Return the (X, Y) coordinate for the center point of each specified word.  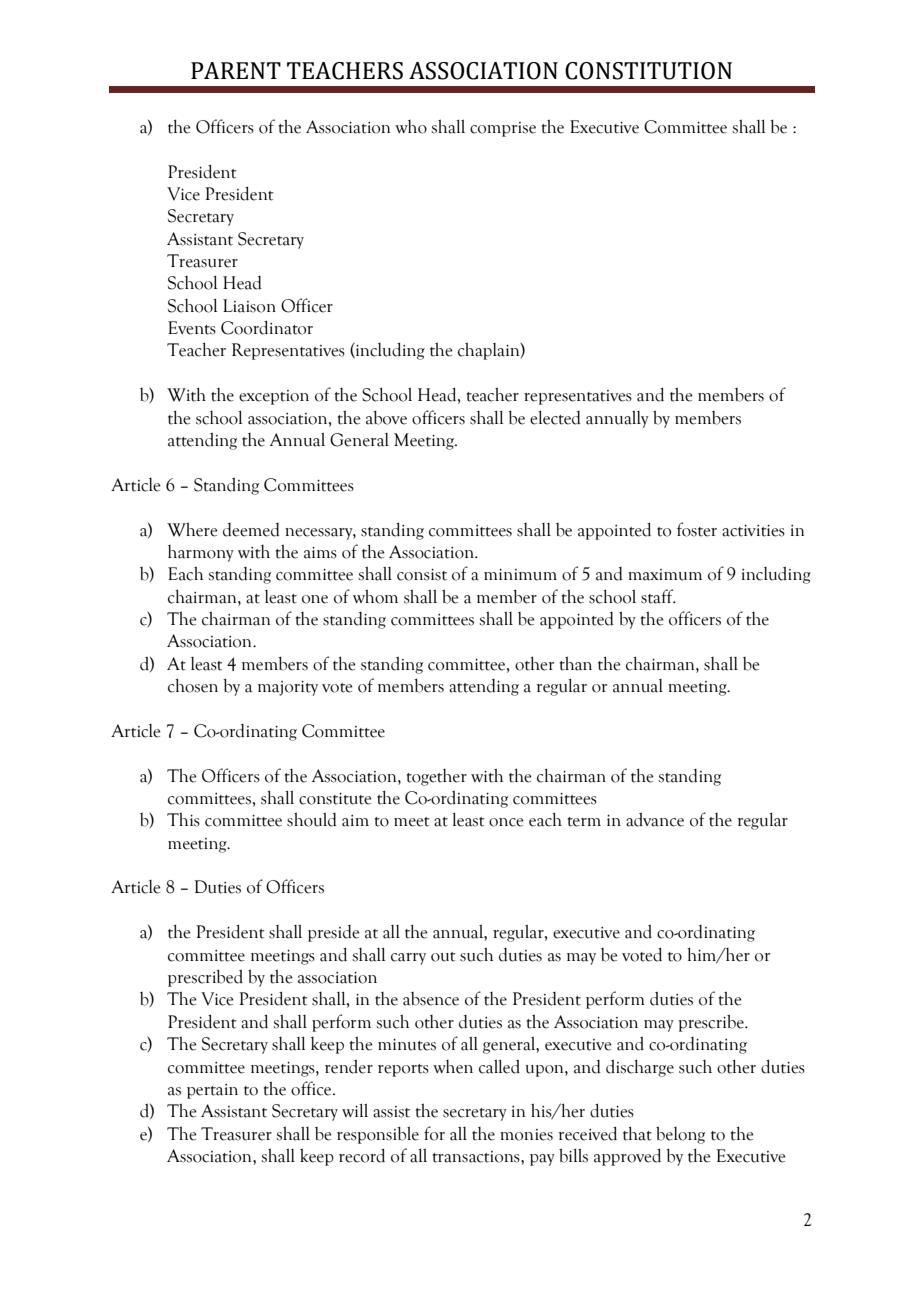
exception (274, 397)
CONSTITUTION (648, 71)
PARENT (236, 70)
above (386, 417)
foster (697, 529)
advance (655, 819)
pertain (212, 1091)
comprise (503, 129)
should (312, 819)
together (437, 777)
